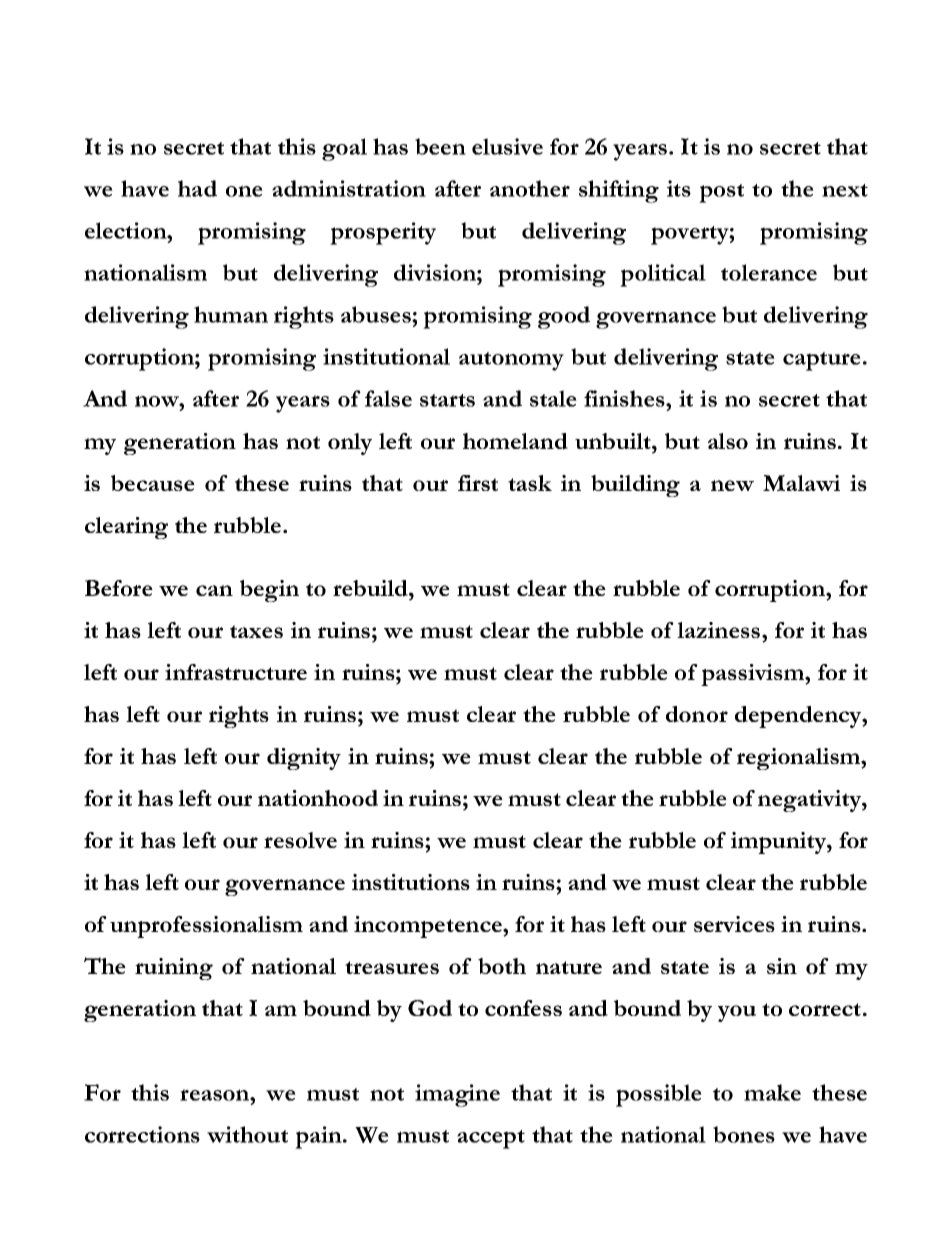 The width and height of the screenshot is (952, 1233). I want to click on infrastructure, so click(236, 672).
